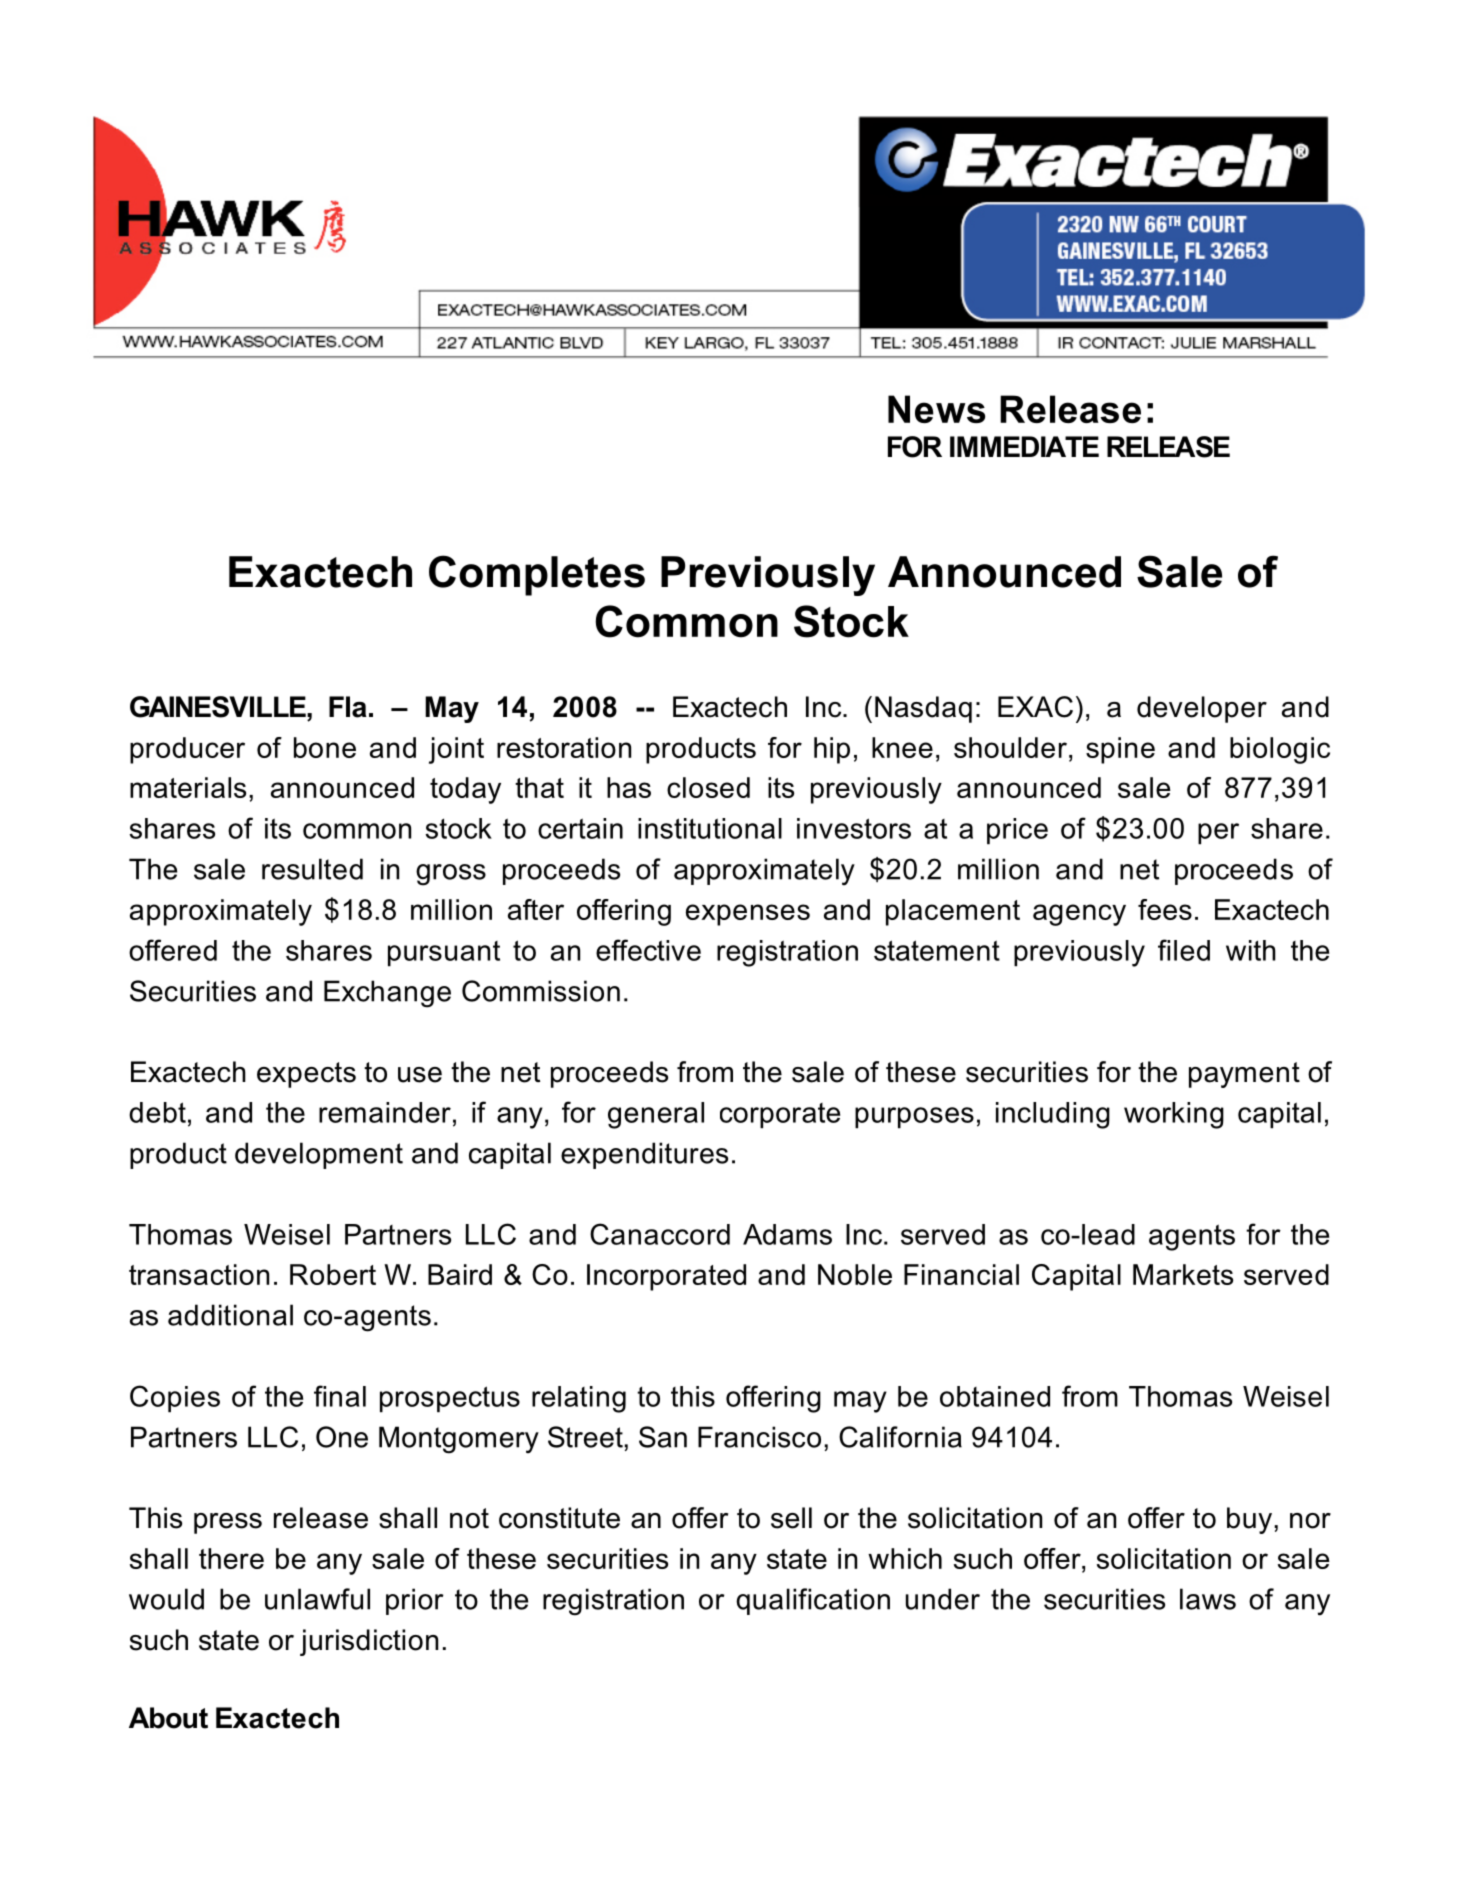  What do you see at coordinates (1024, 446) in the screenshot?
I see `IMMEDIATE` at bounding box center [1024, 446].
